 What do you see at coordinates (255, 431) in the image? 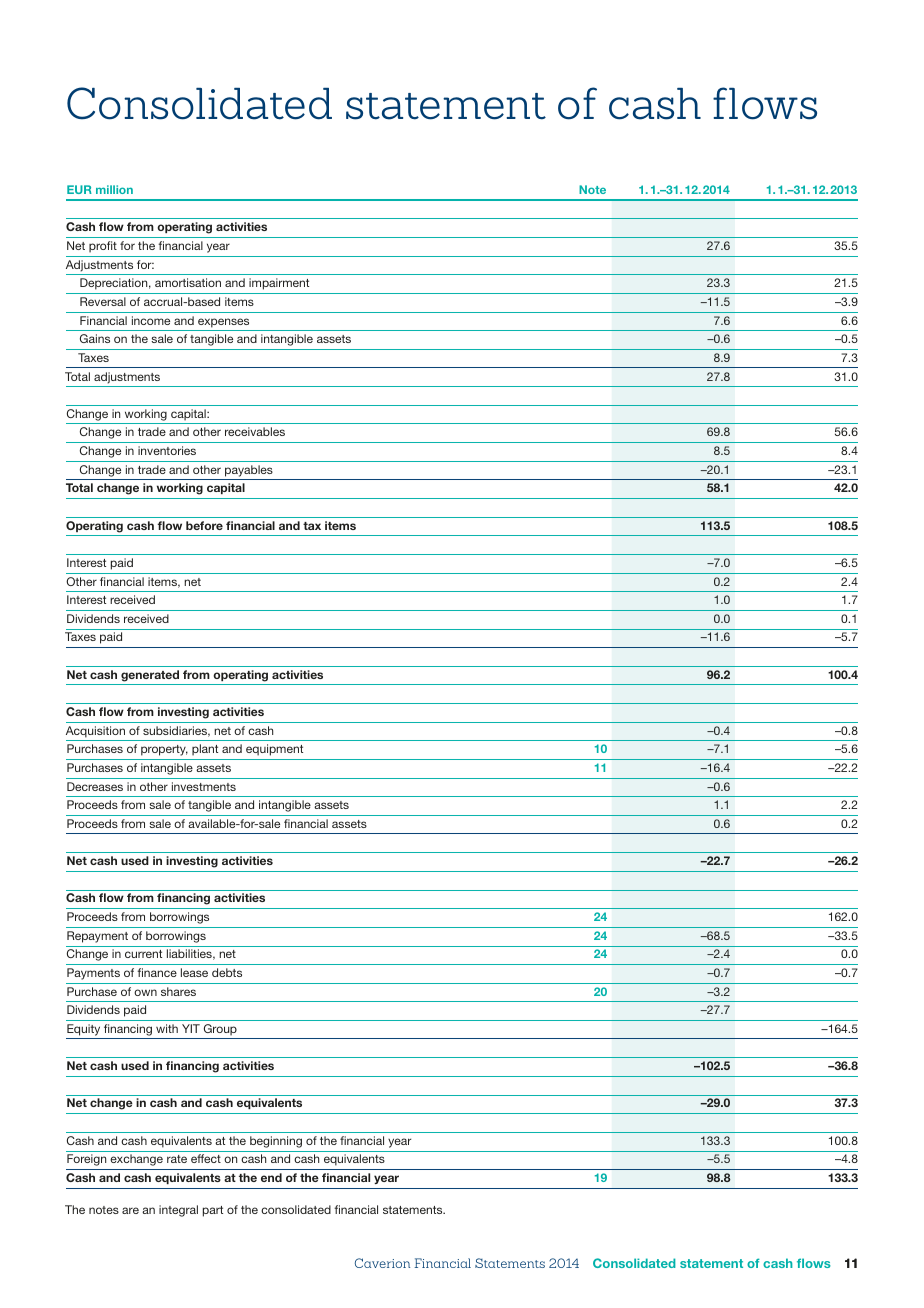
I see `receivables` at bounding box center [255, 431].
